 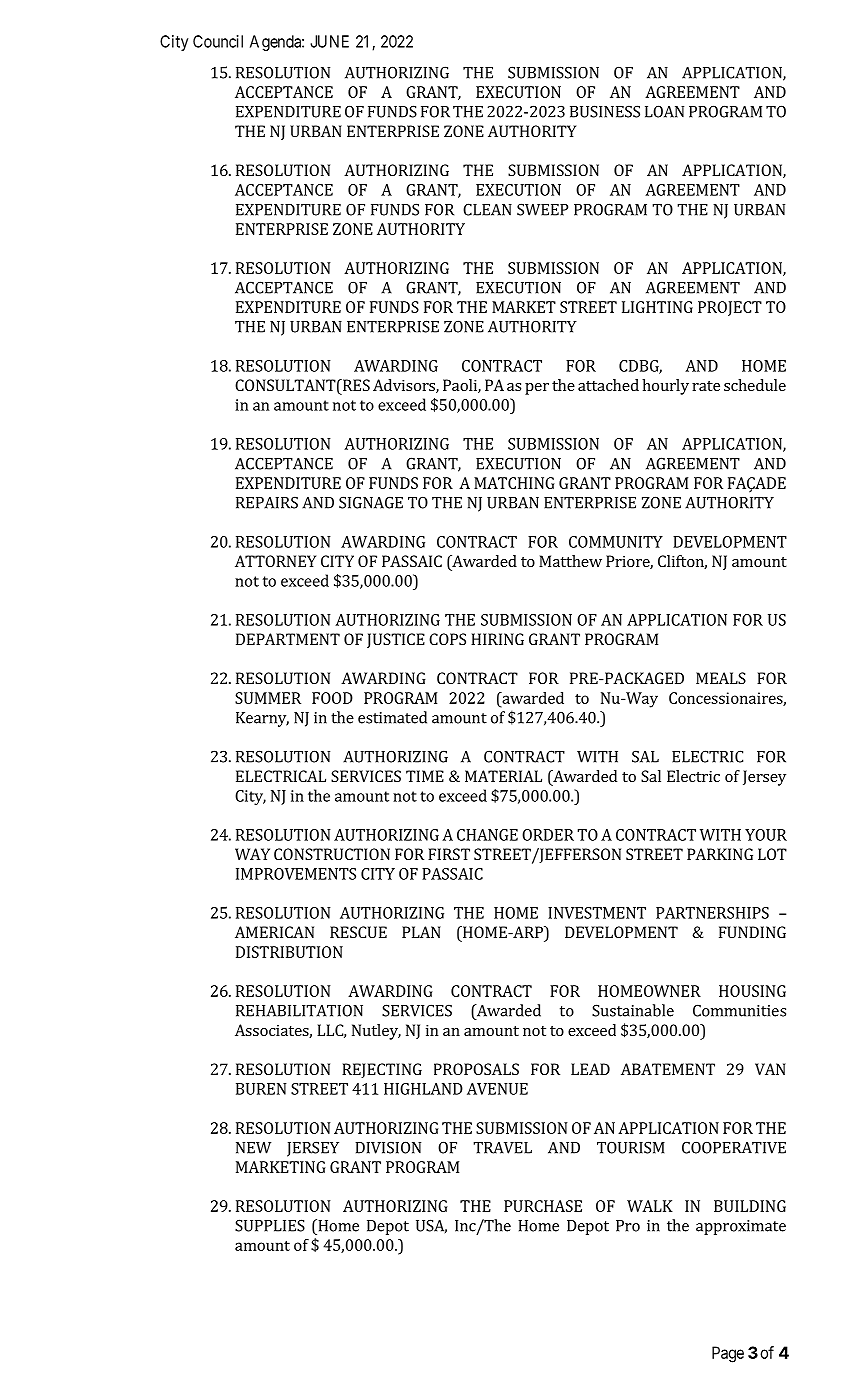 I want to click on HIRING, so click(x=497, y=639).
